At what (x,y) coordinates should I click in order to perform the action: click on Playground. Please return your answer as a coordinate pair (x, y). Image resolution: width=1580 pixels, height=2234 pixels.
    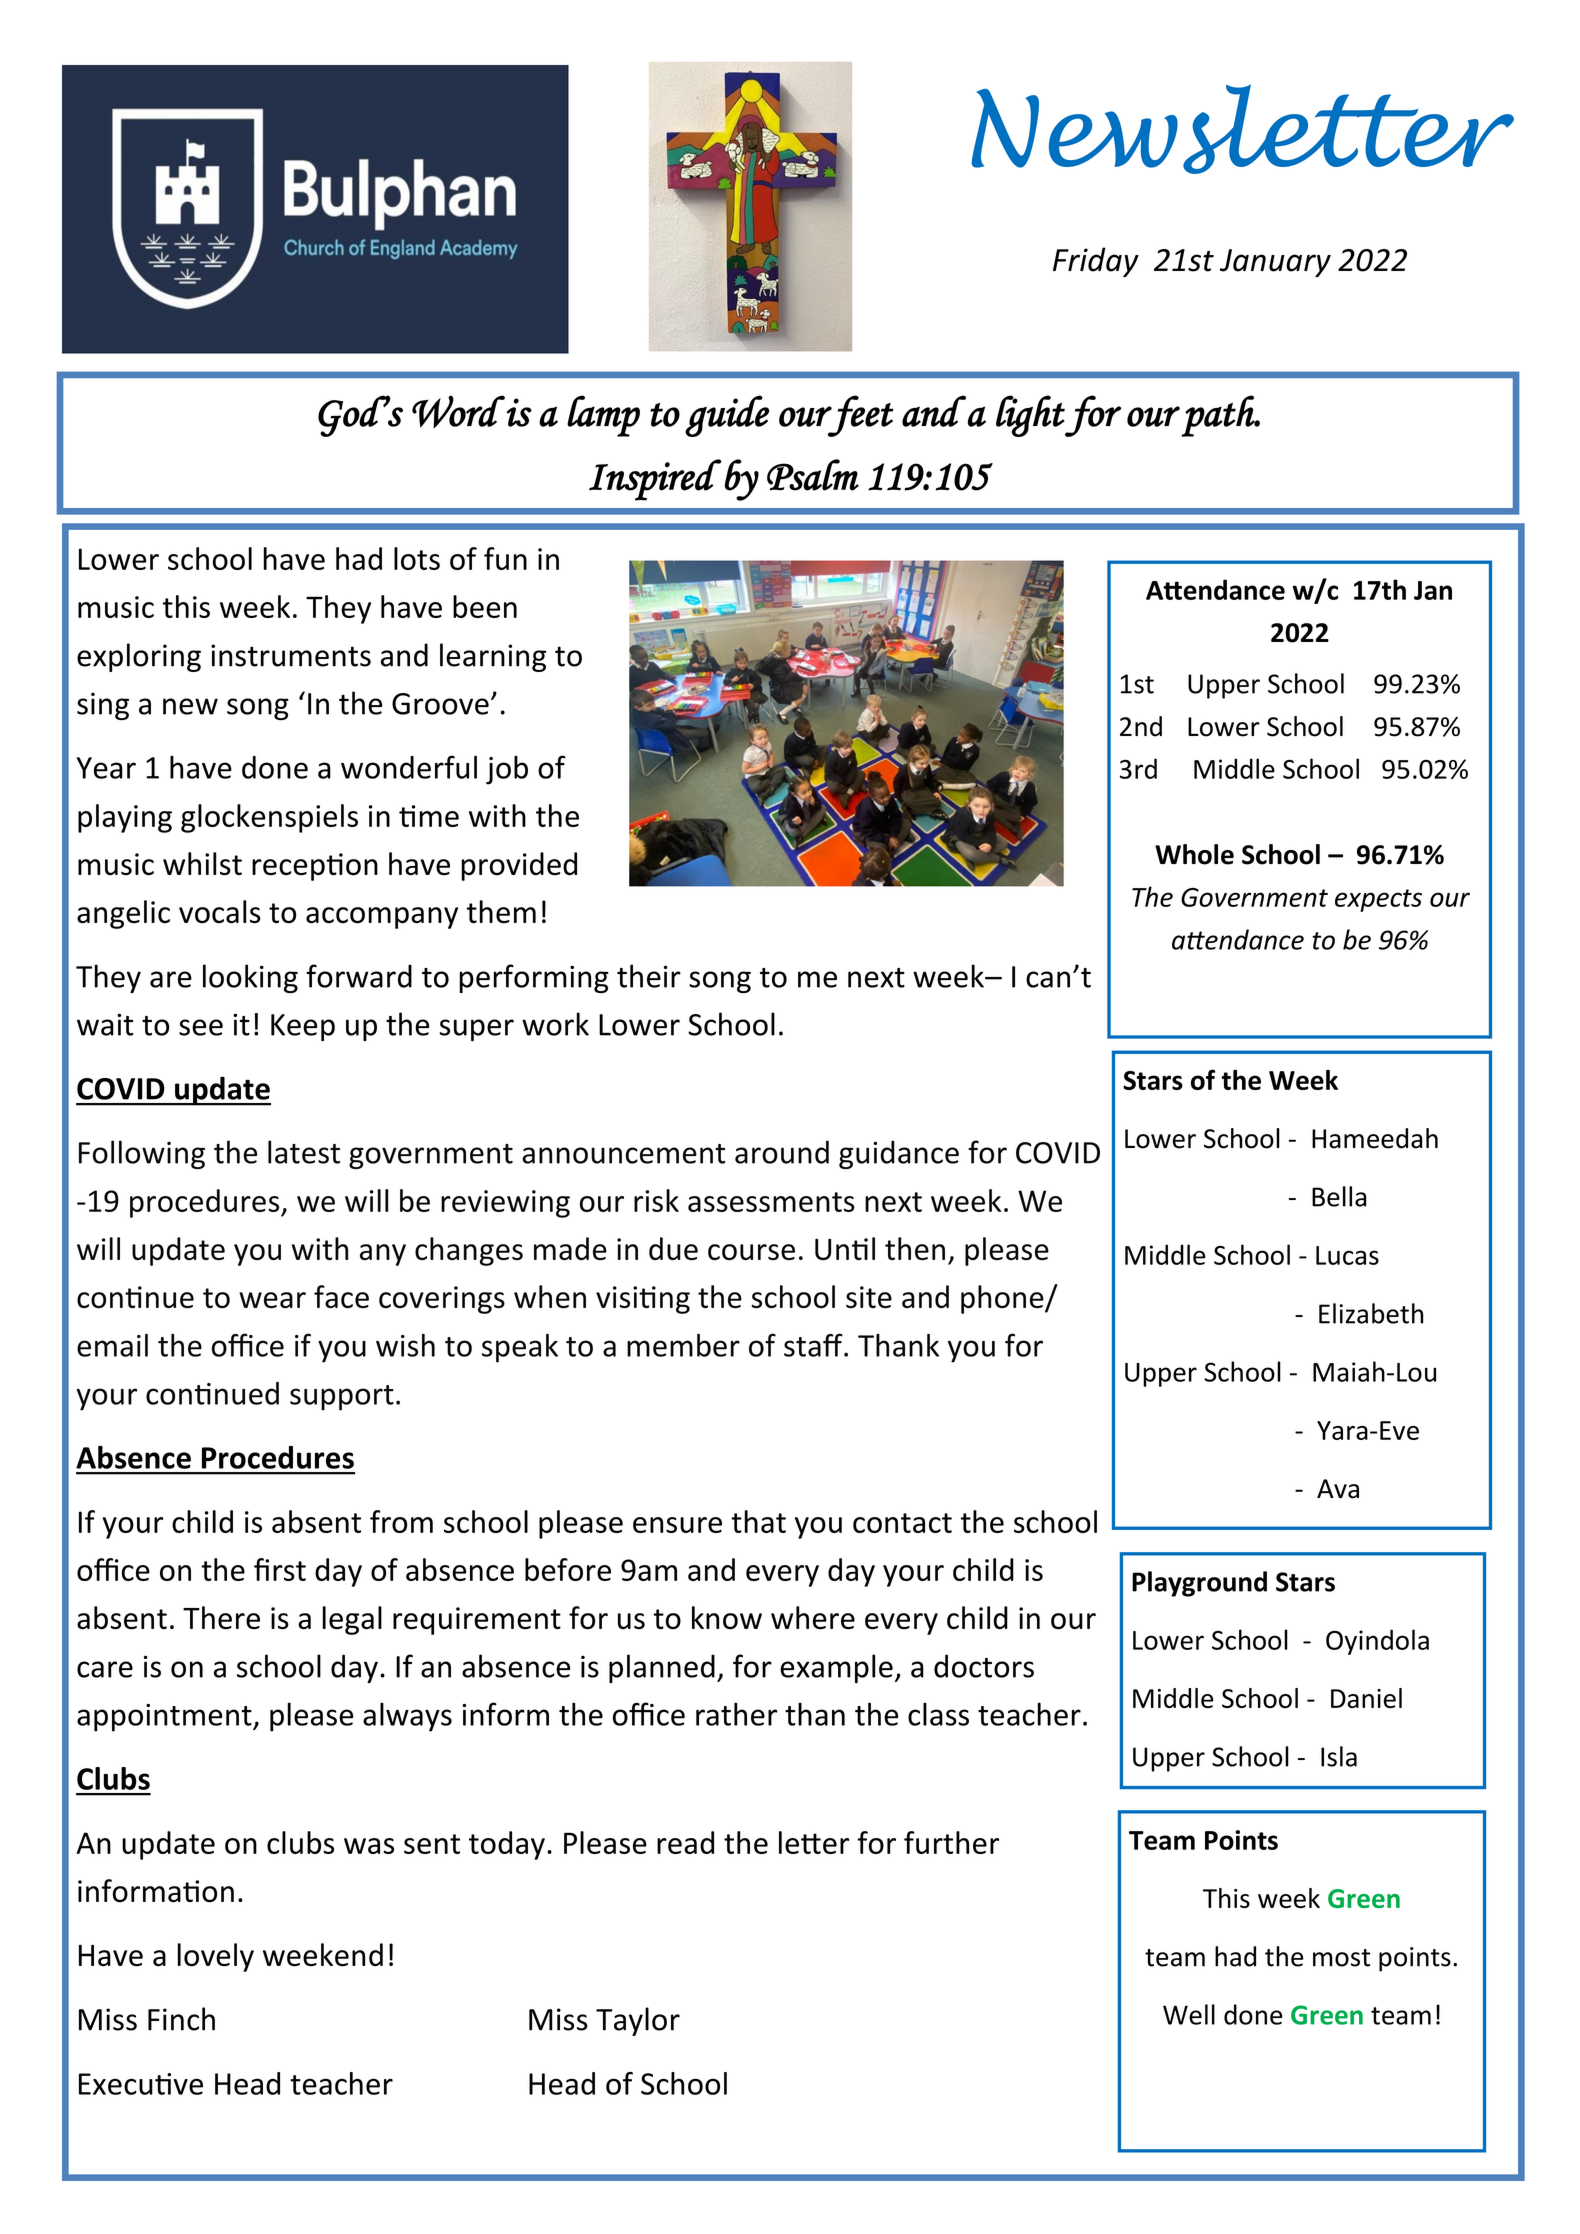
    Looking at the image, I should click on (1199, 1584).
